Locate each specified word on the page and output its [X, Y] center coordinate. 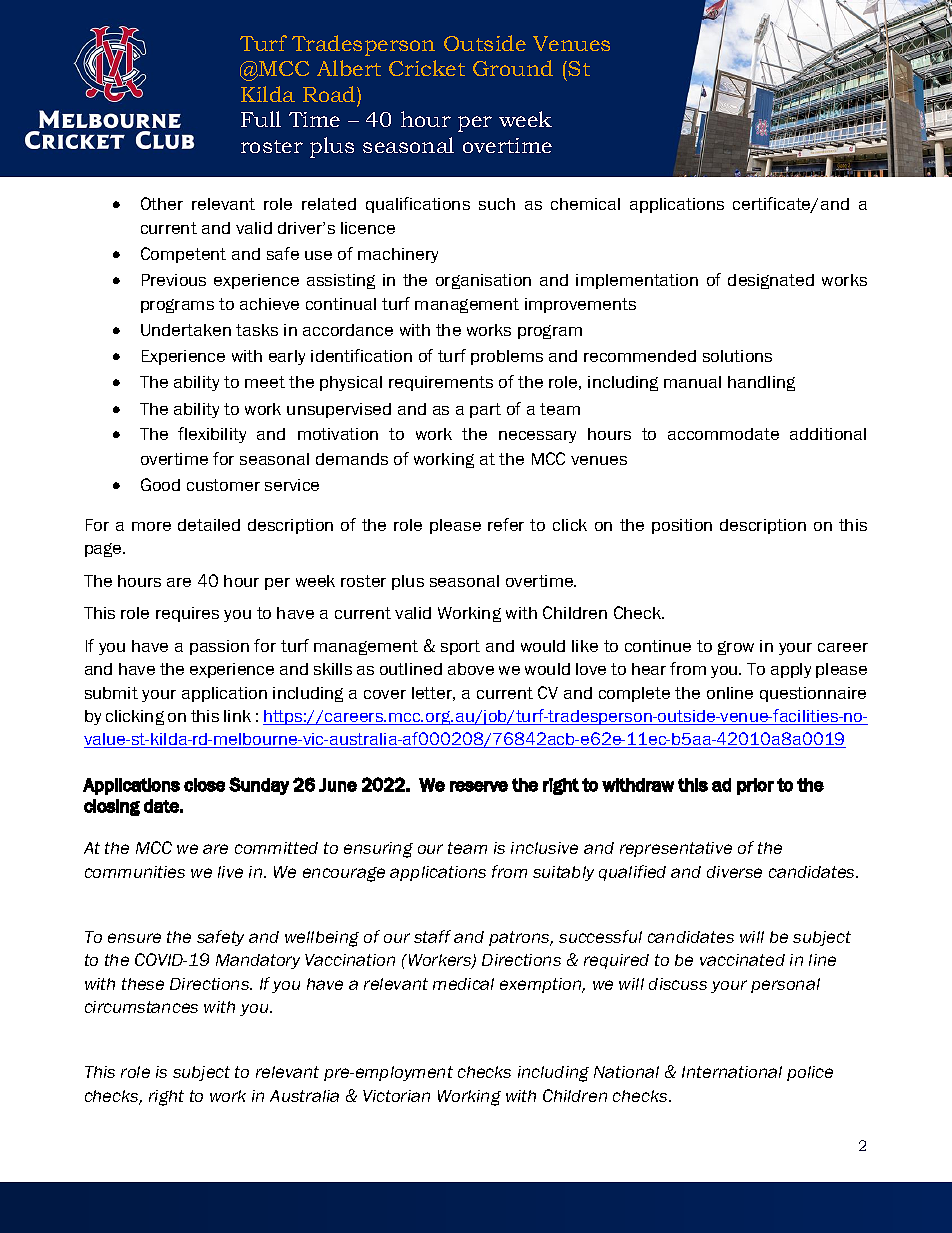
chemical [585, 204]
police [810, 1073]
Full [261, 119]
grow [736, 648]
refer [506, 524]
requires [187, 614]
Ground [513, 68]
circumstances [141, 1007]
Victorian [396, 1096]
